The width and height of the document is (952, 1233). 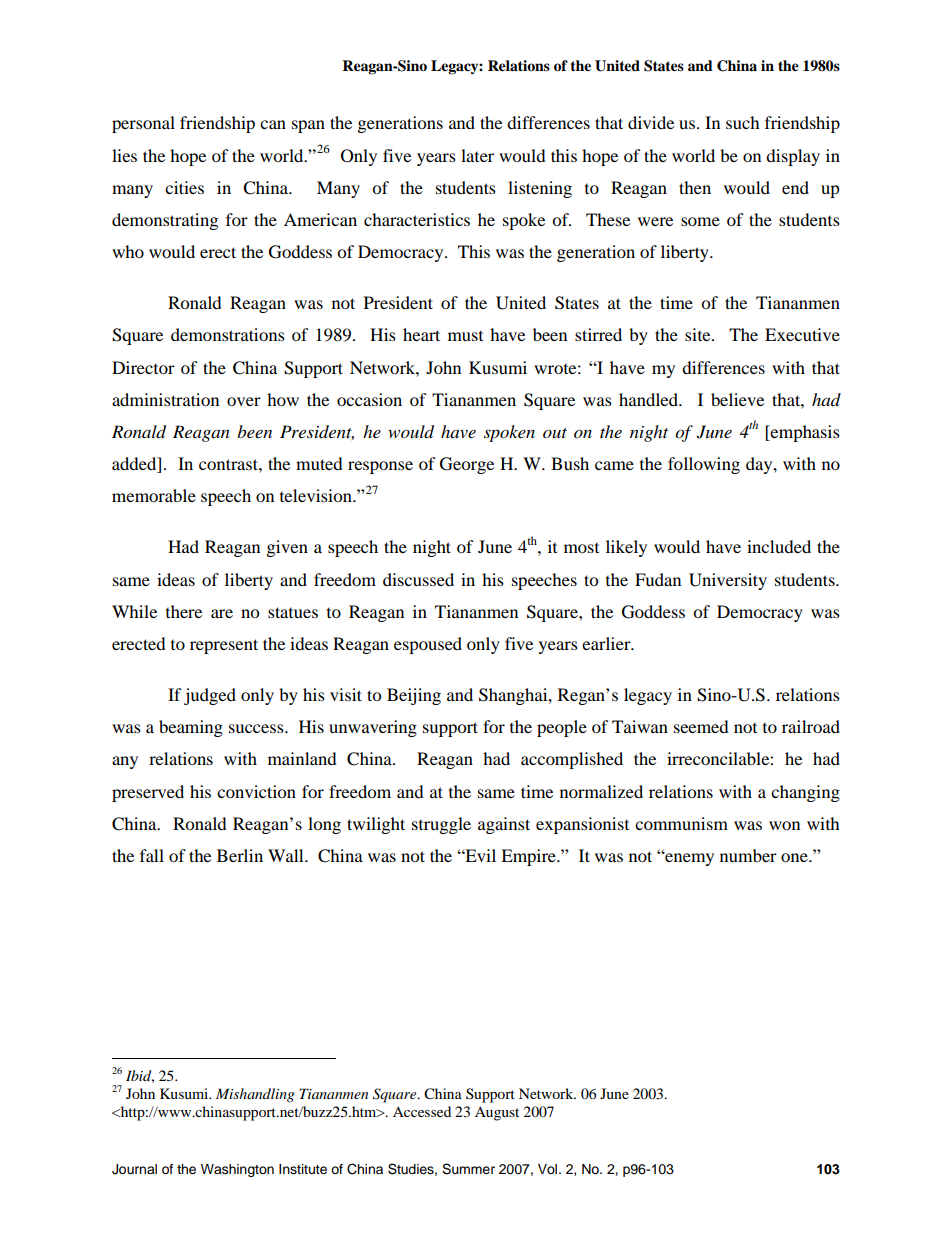 I want to click on Empire, so click(x=529, y=857).
